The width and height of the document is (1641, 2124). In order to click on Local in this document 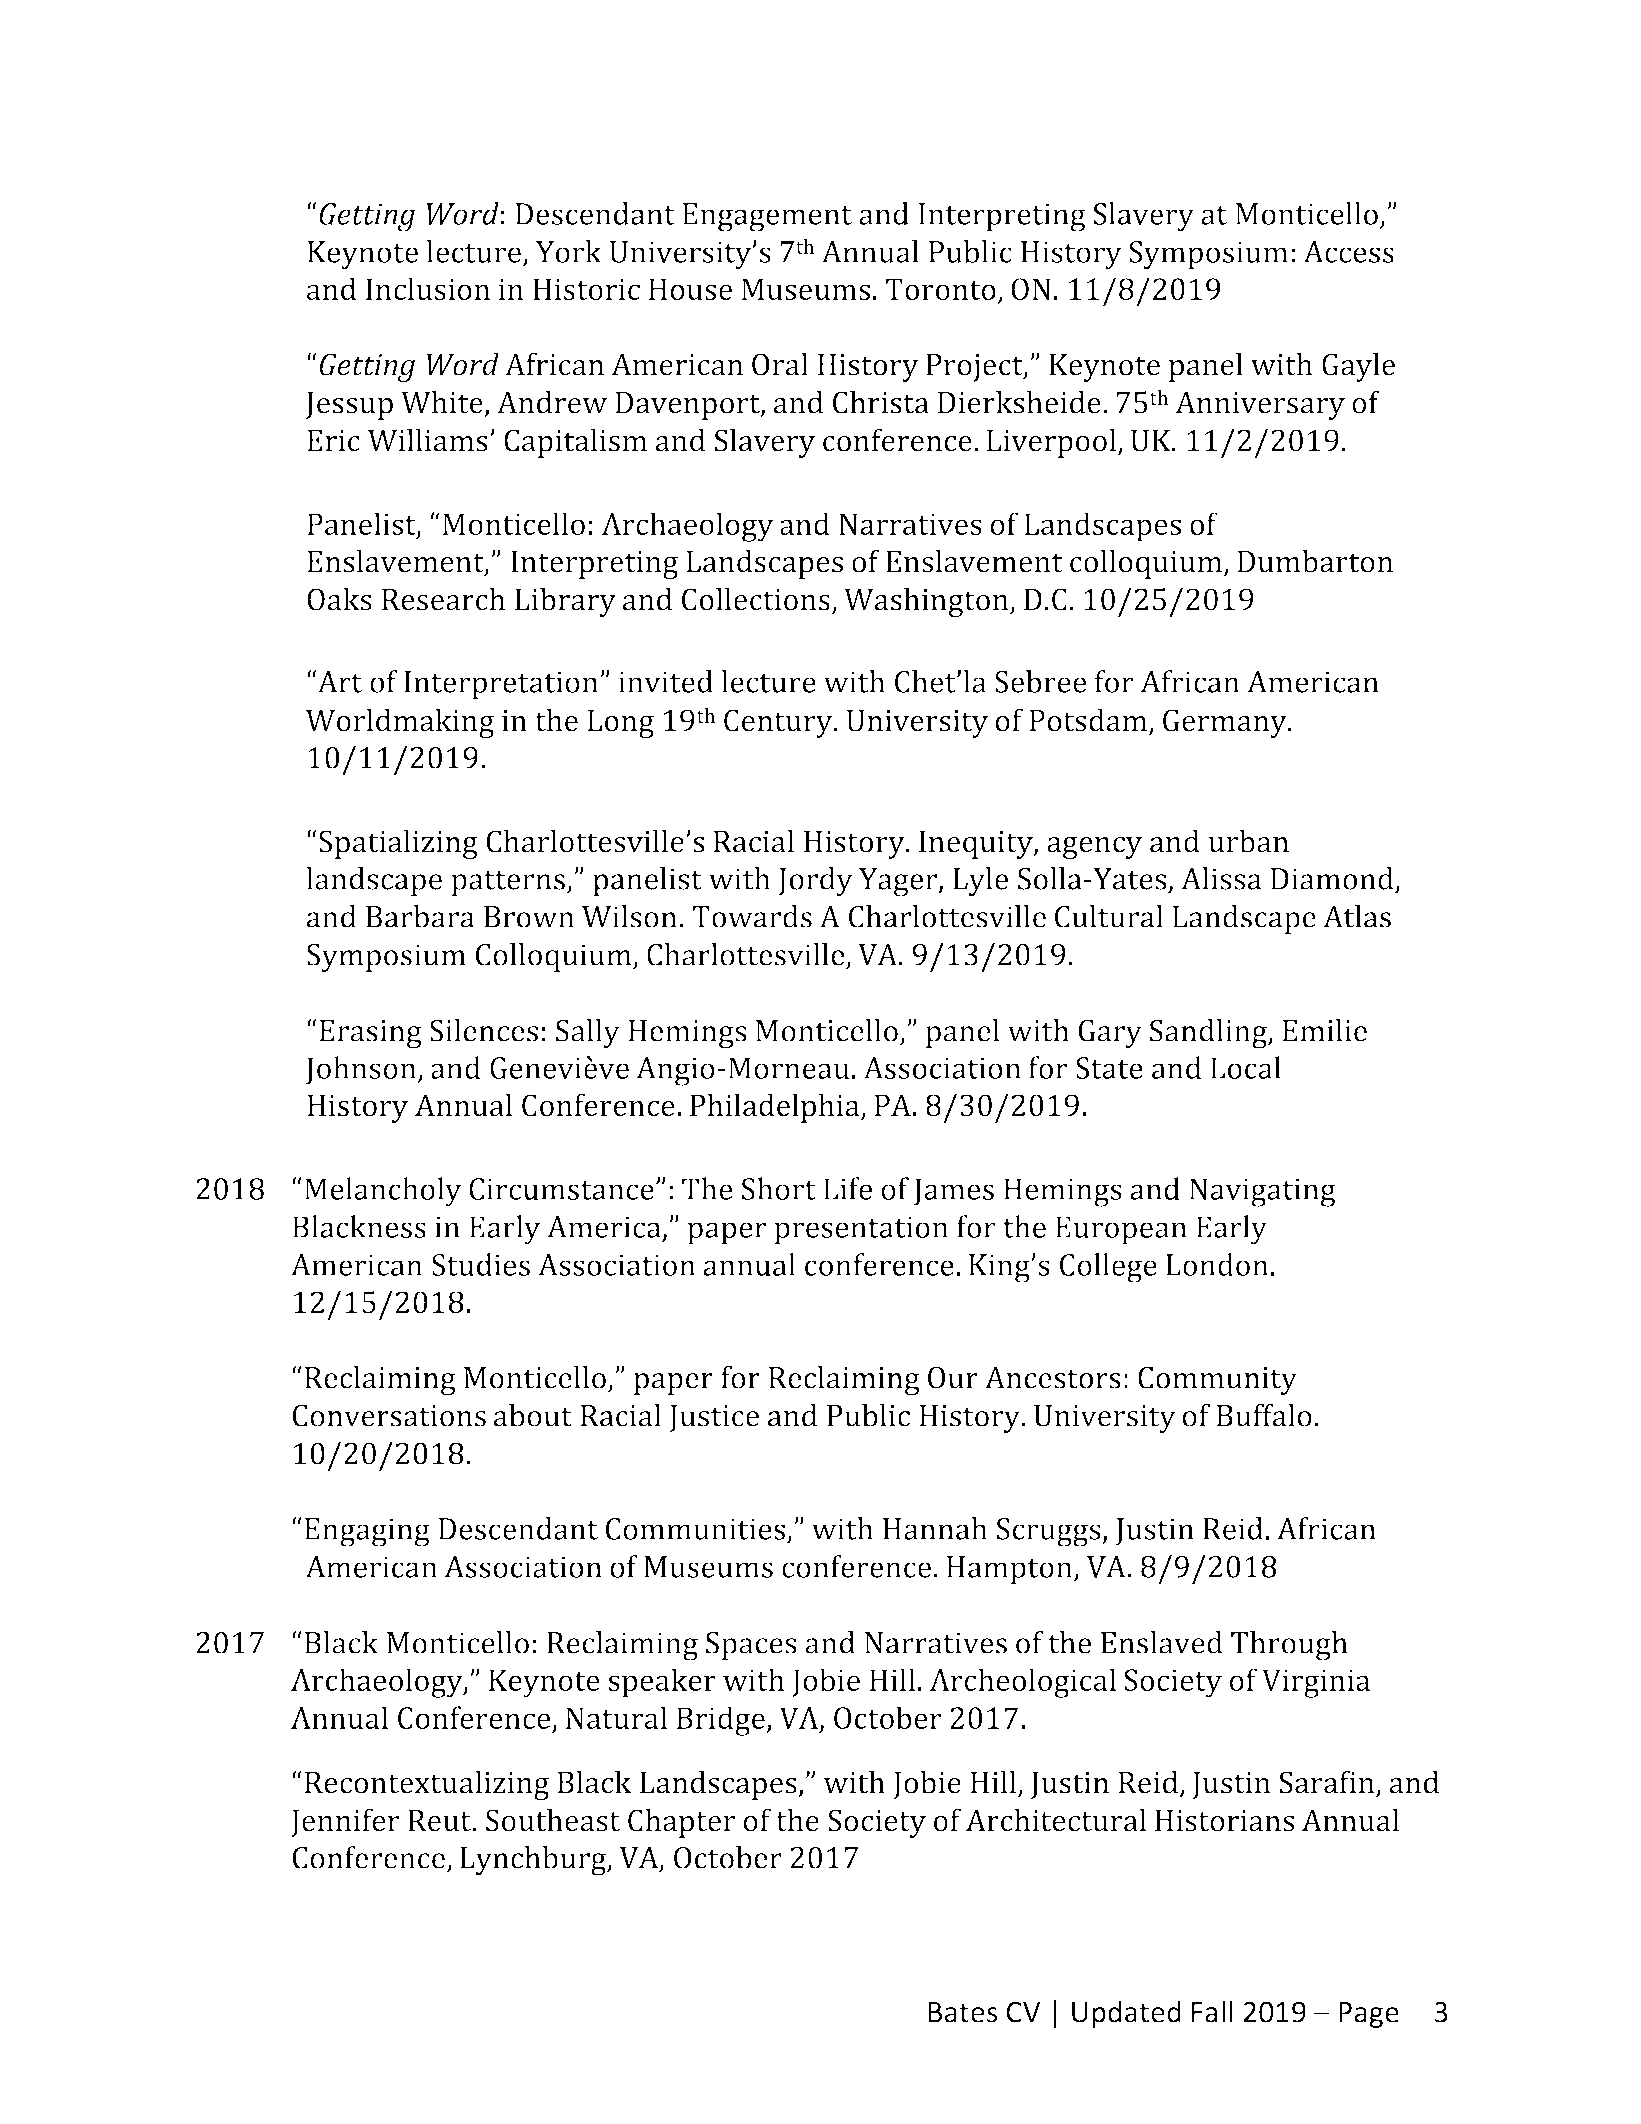, I will do `click(1246, 1067)`.
